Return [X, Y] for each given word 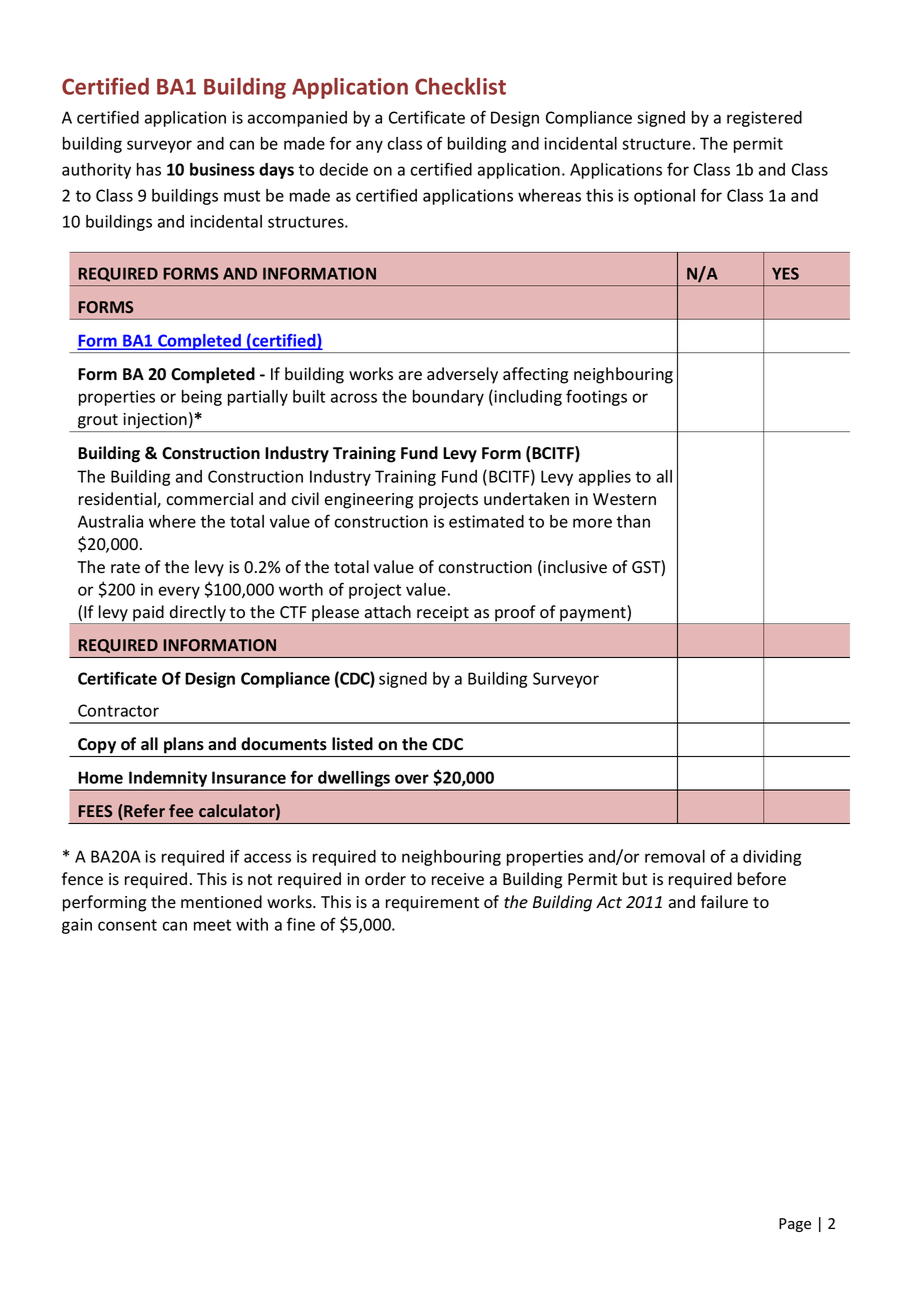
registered [764, 119]
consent [127, 925]
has [149, 169]
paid [148, 614]
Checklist [460, 86]
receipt [443, 615]
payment [593, 615]
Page [795, 1225]
